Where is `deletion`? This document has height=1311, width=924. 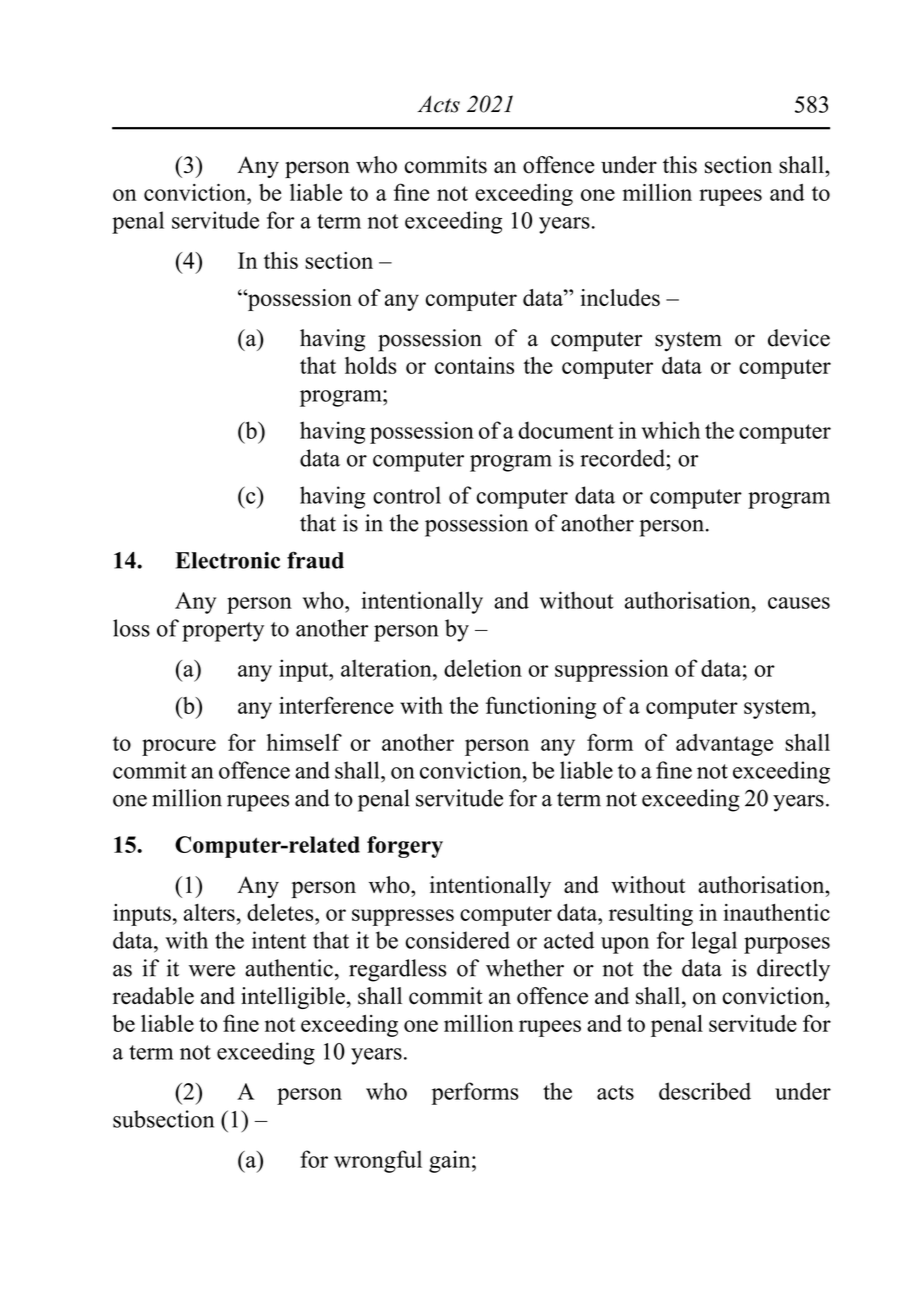 deletion is located at coordinates (483, 668).
